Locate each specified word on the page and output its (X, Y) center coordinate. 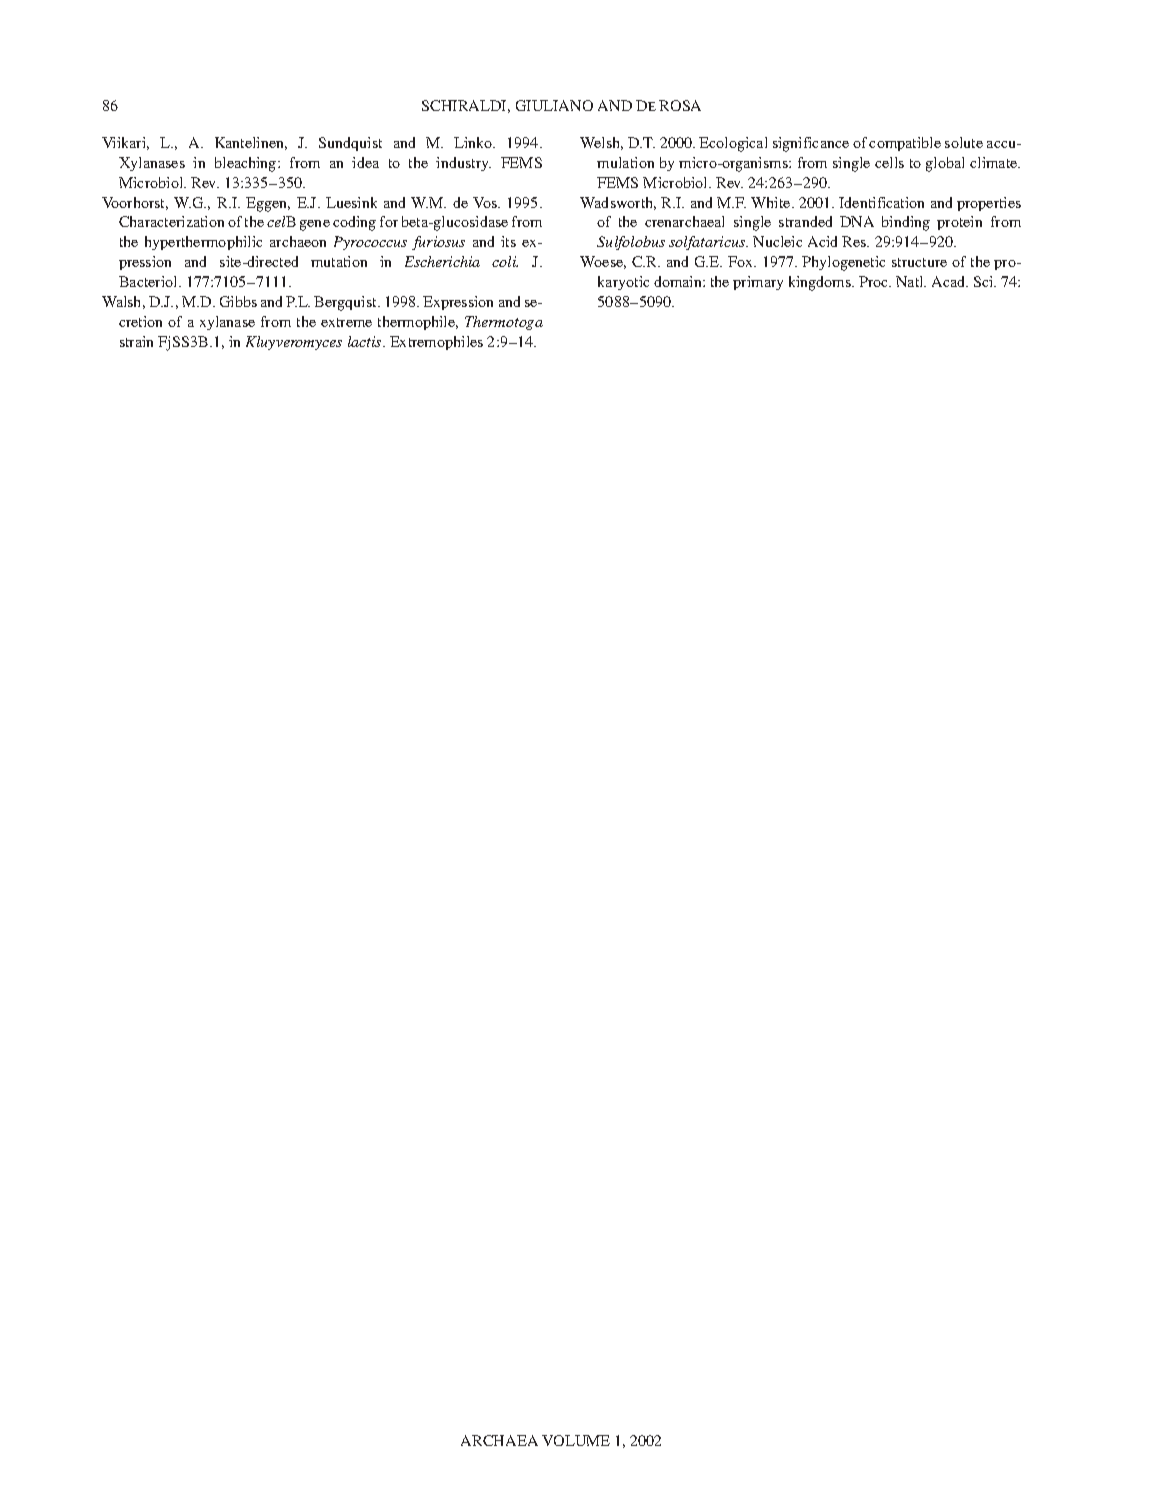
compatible (905, 144)
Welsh (601, 143)
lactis (366, 341)
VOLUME (576, 1440)
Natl (911, 281)
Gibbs (238, 301)
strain (136, 341)
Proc (875, 281)
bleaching (247, 164)
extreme (346, 322)
